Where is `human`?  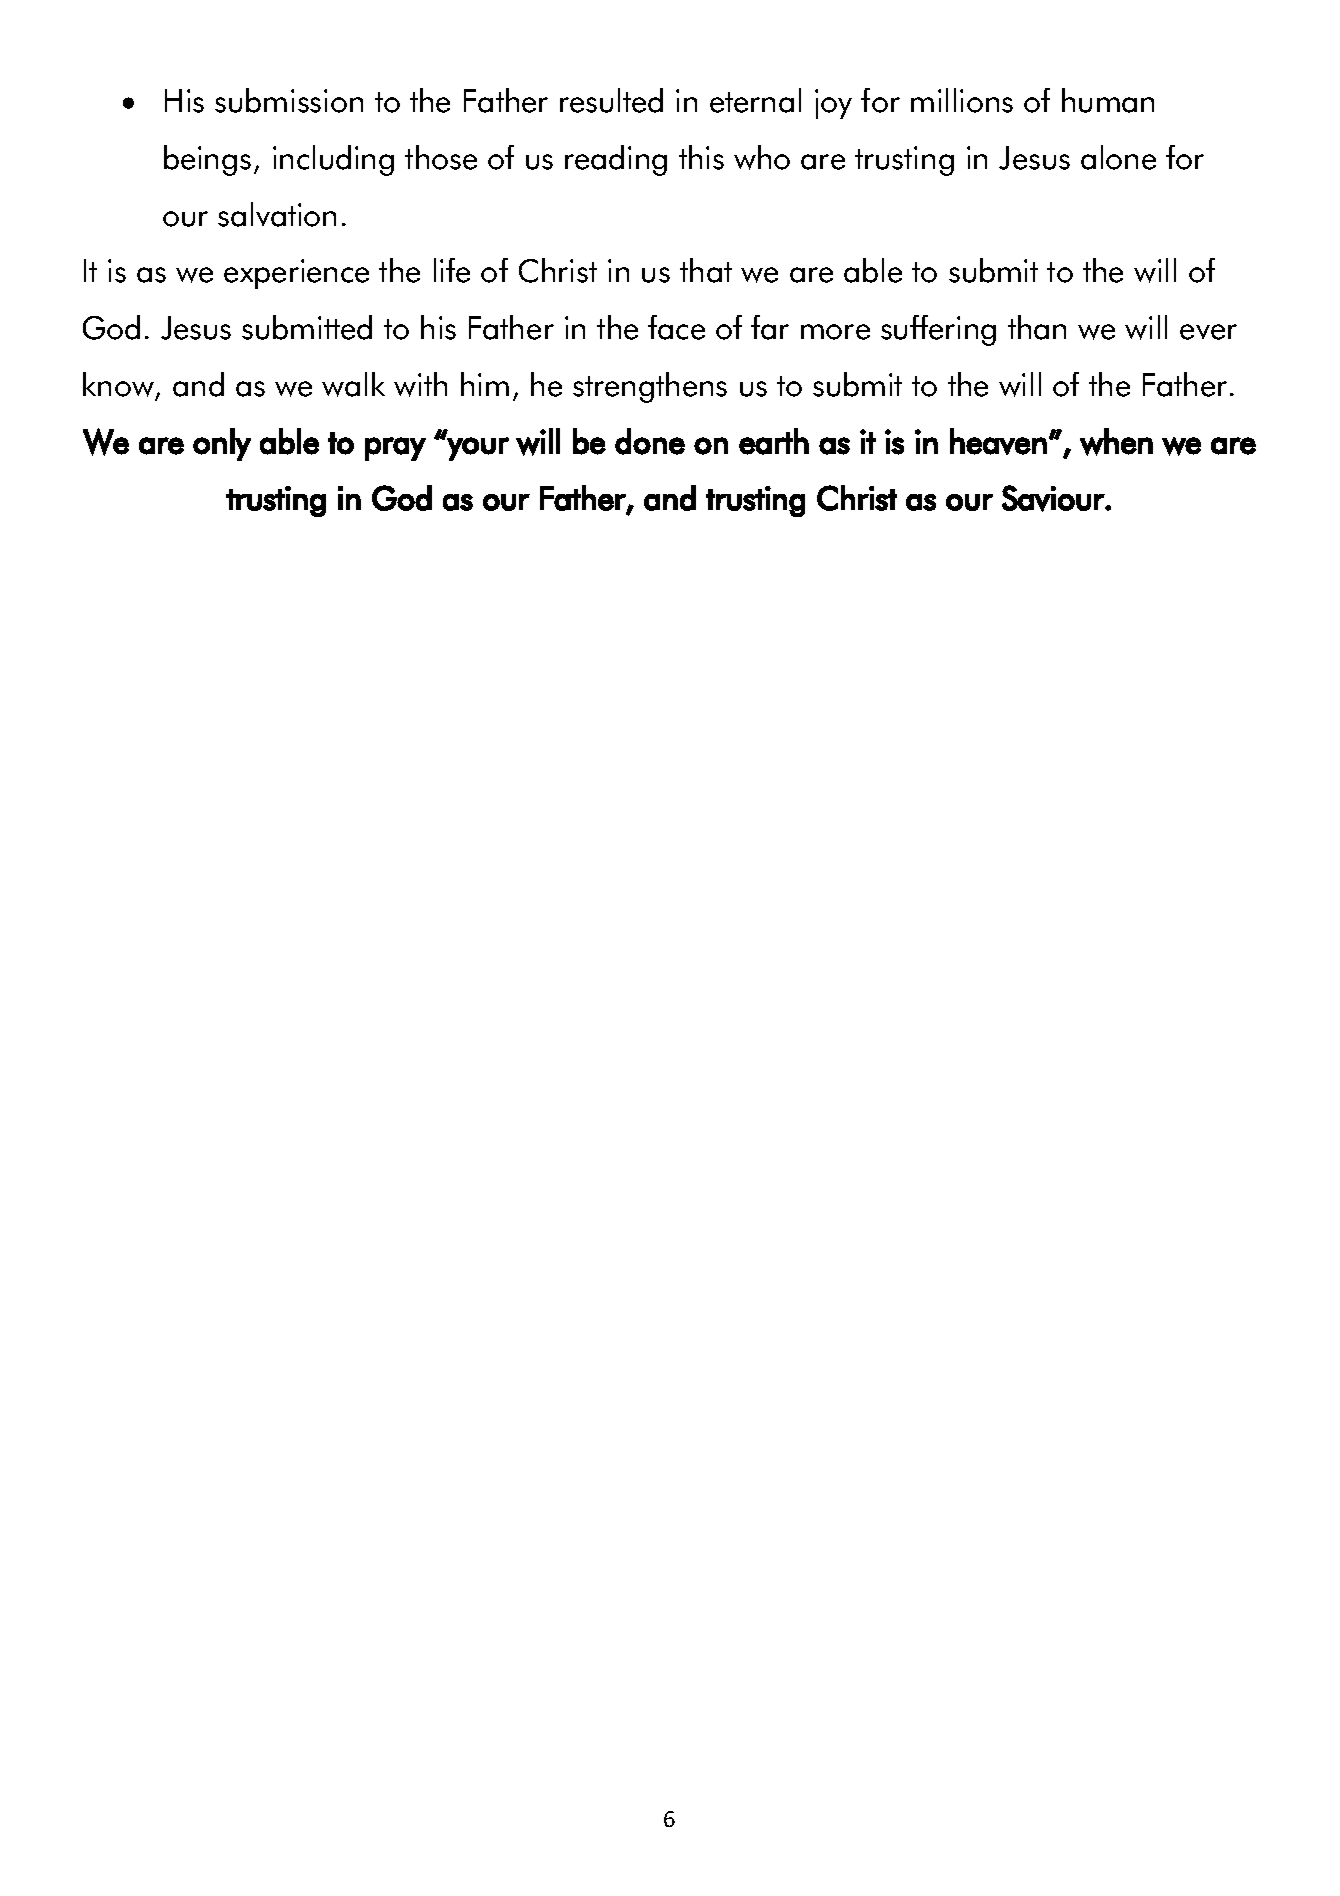
human is located at coordinates (1108, 100).
